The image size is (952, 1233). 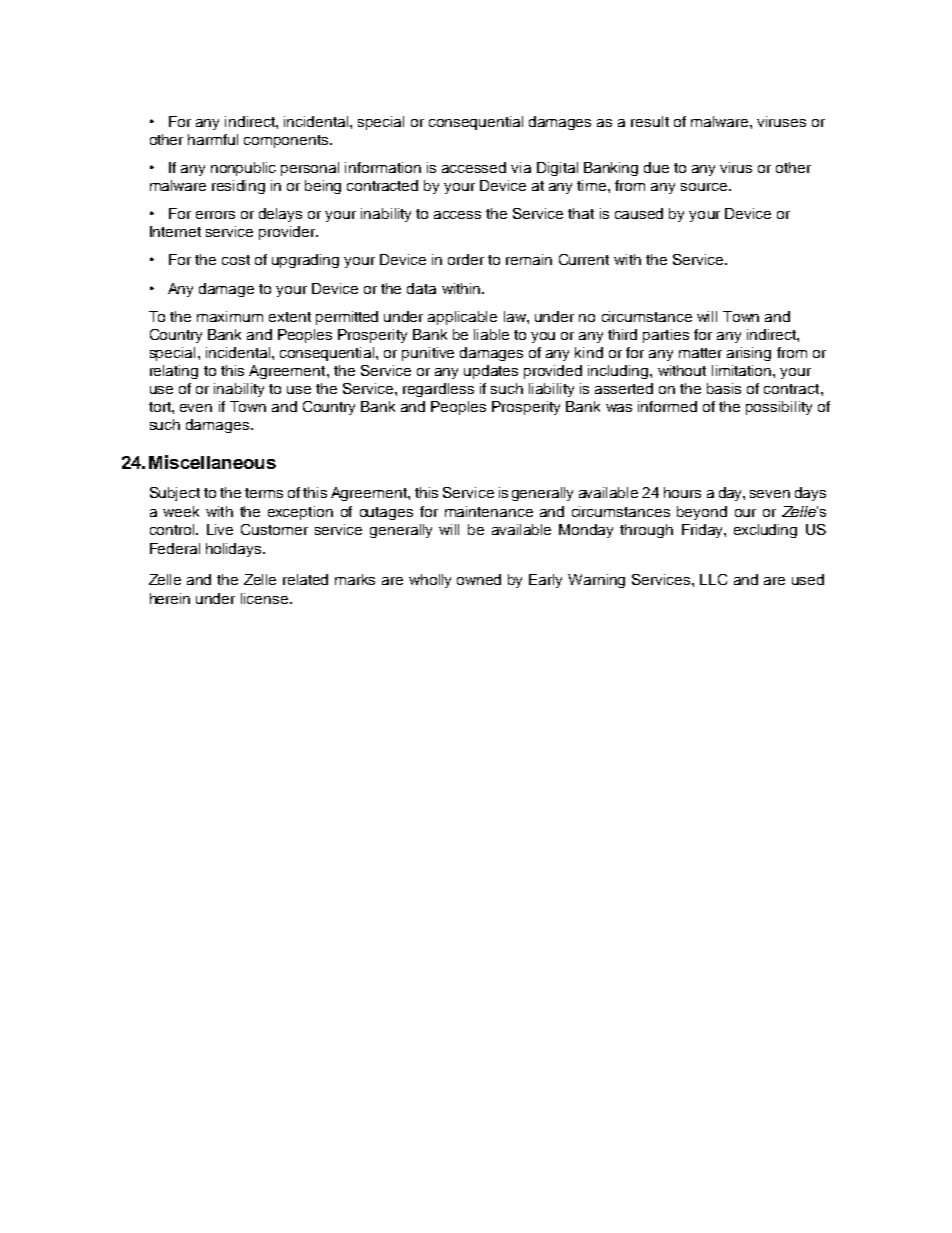 What do you see at coordinates (174, 372) in the screenshot?
I see `relating` at bounding box center [174, 372].
